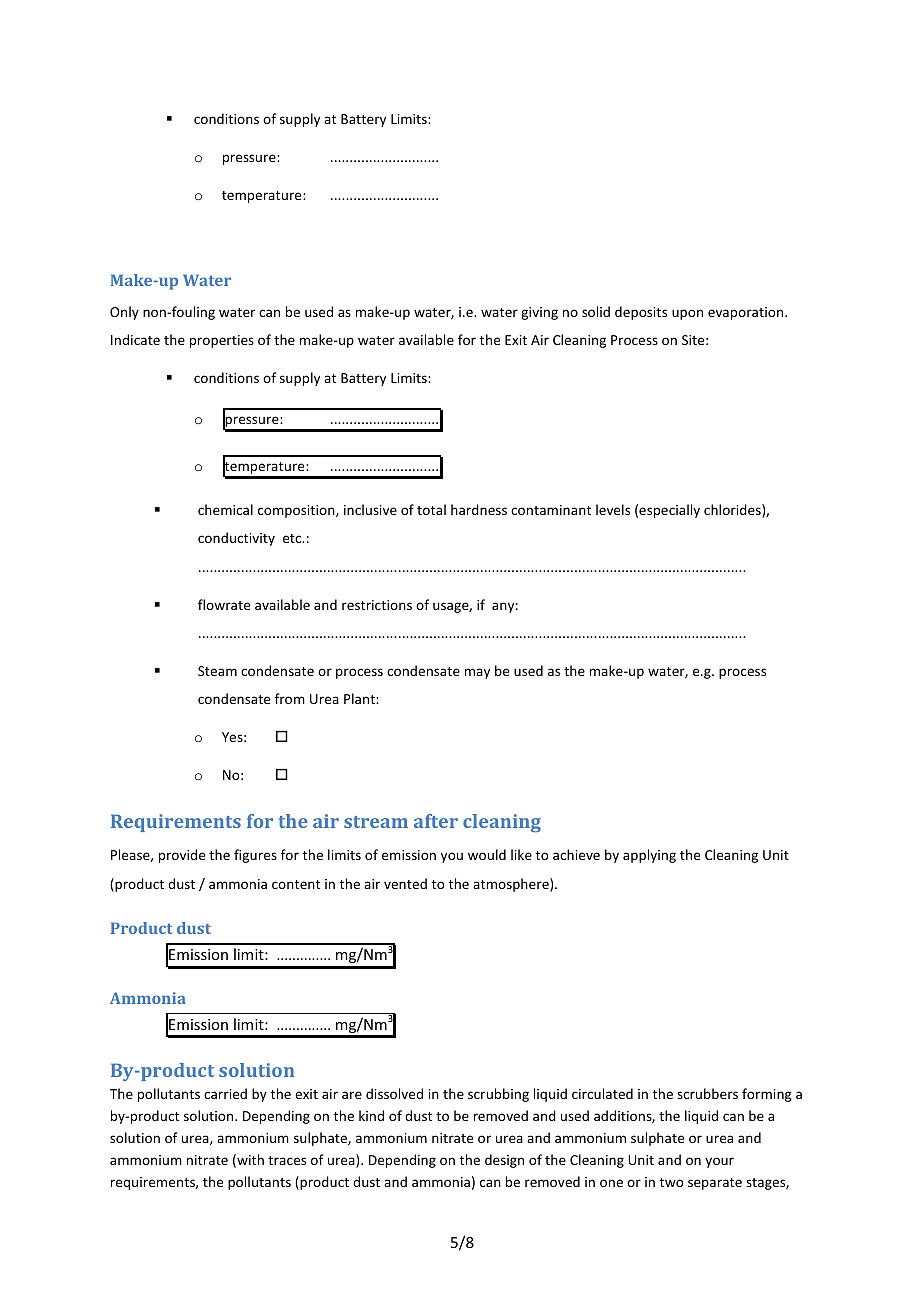  I want to click on traces, so click(287, 1160).
